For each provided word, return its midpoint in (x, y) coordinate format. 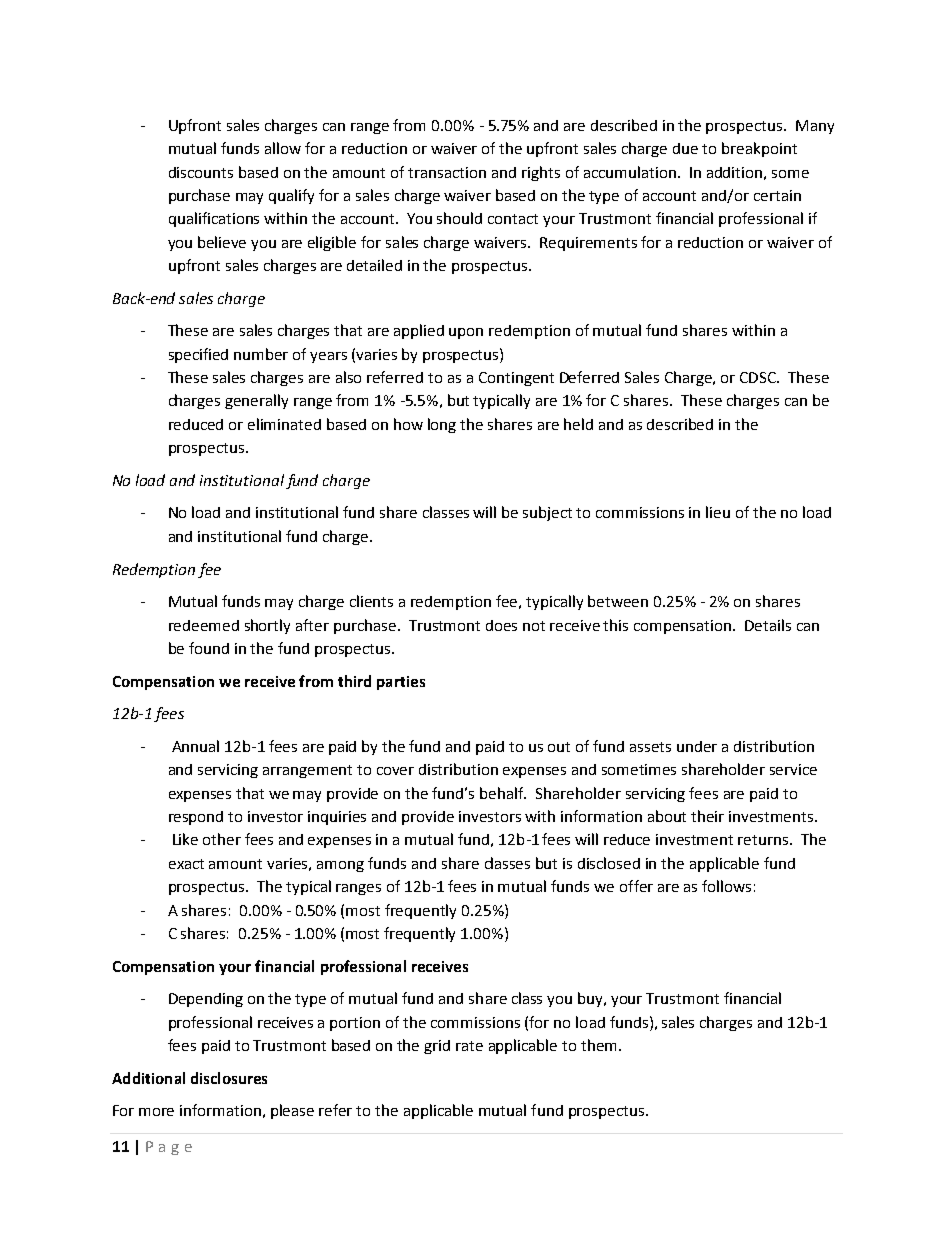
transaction (447, 172)
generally (256, 401)
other (222, 839)
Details (768, 625)
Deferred (589, 377)
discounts (201, 172)
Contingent (516, 379)
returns (764, 840)
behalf (503, 793)
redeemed (204, 625)
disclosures (229, 1078)
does (501, 625)
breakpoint (759, 149)
